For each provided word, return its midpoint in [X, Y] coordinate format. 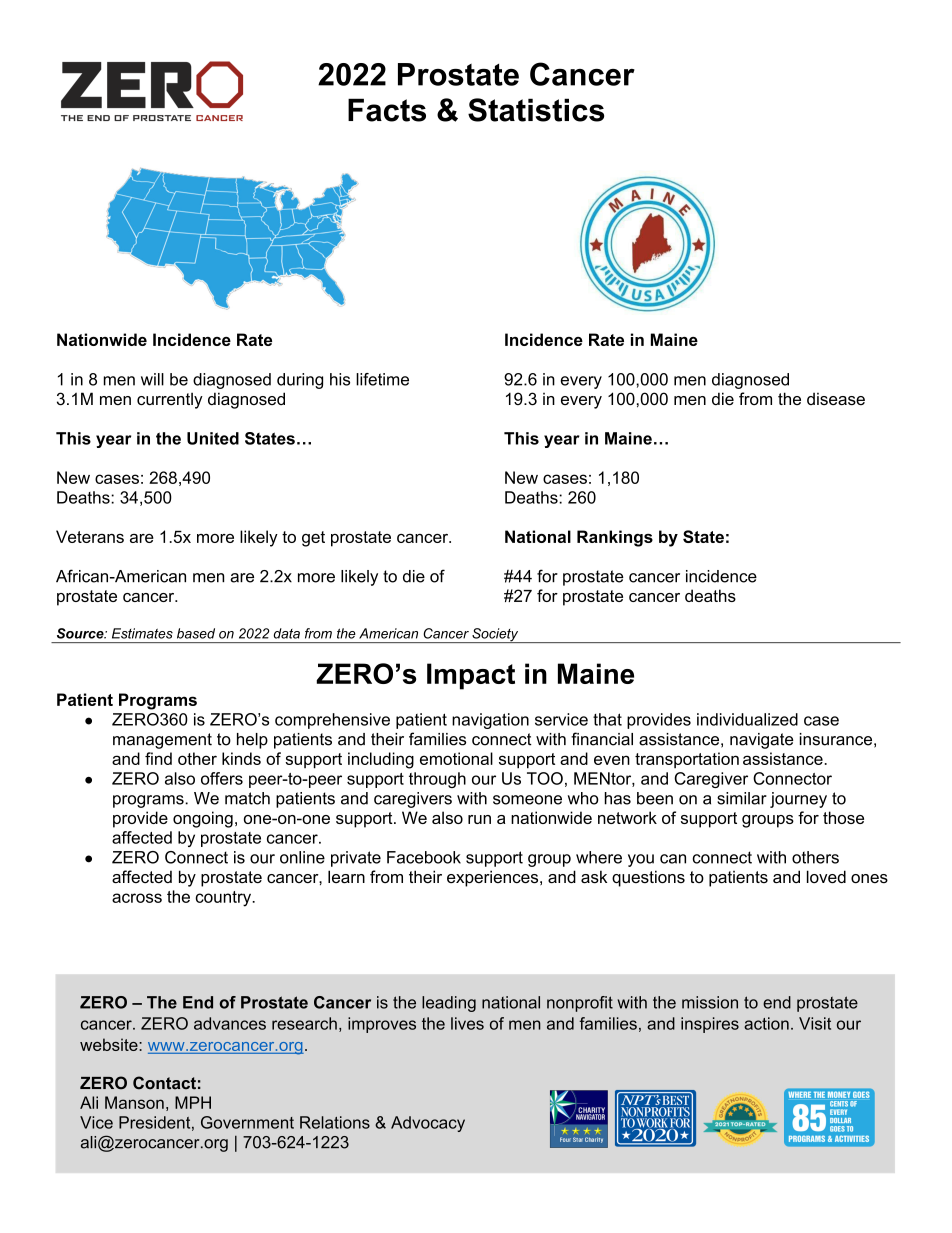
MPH [193, 1102]
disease [836, 398]
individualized [747, 719]
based [196, 633]
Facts [387, 110]
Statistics [536, 110]
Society [495, 635]
